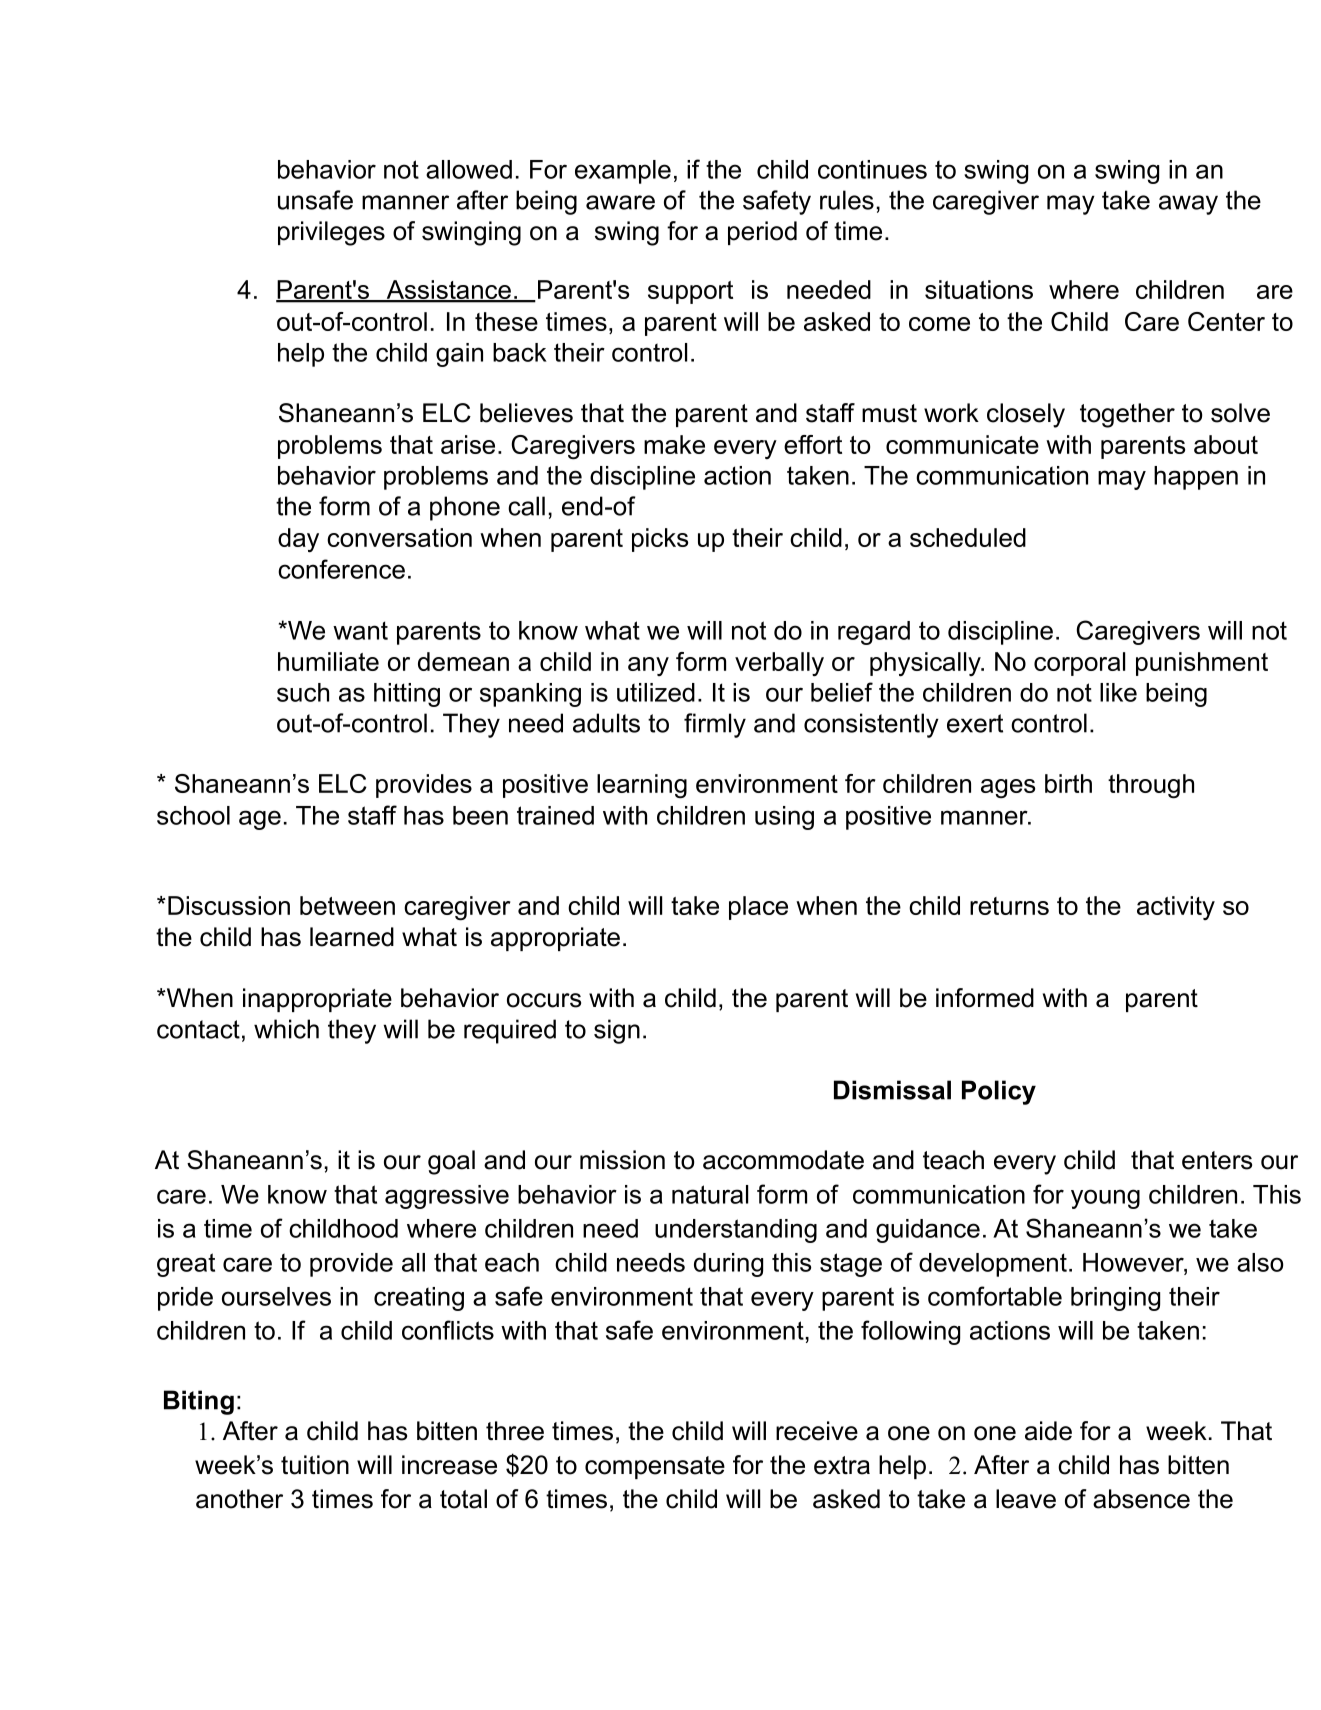 Image resolution: width=1321 pixels, height=1710 pixels. What do you see at coordinates (315, 1465) in the screenshot?
I see `tuition` at bounding box center [315, 1465].
